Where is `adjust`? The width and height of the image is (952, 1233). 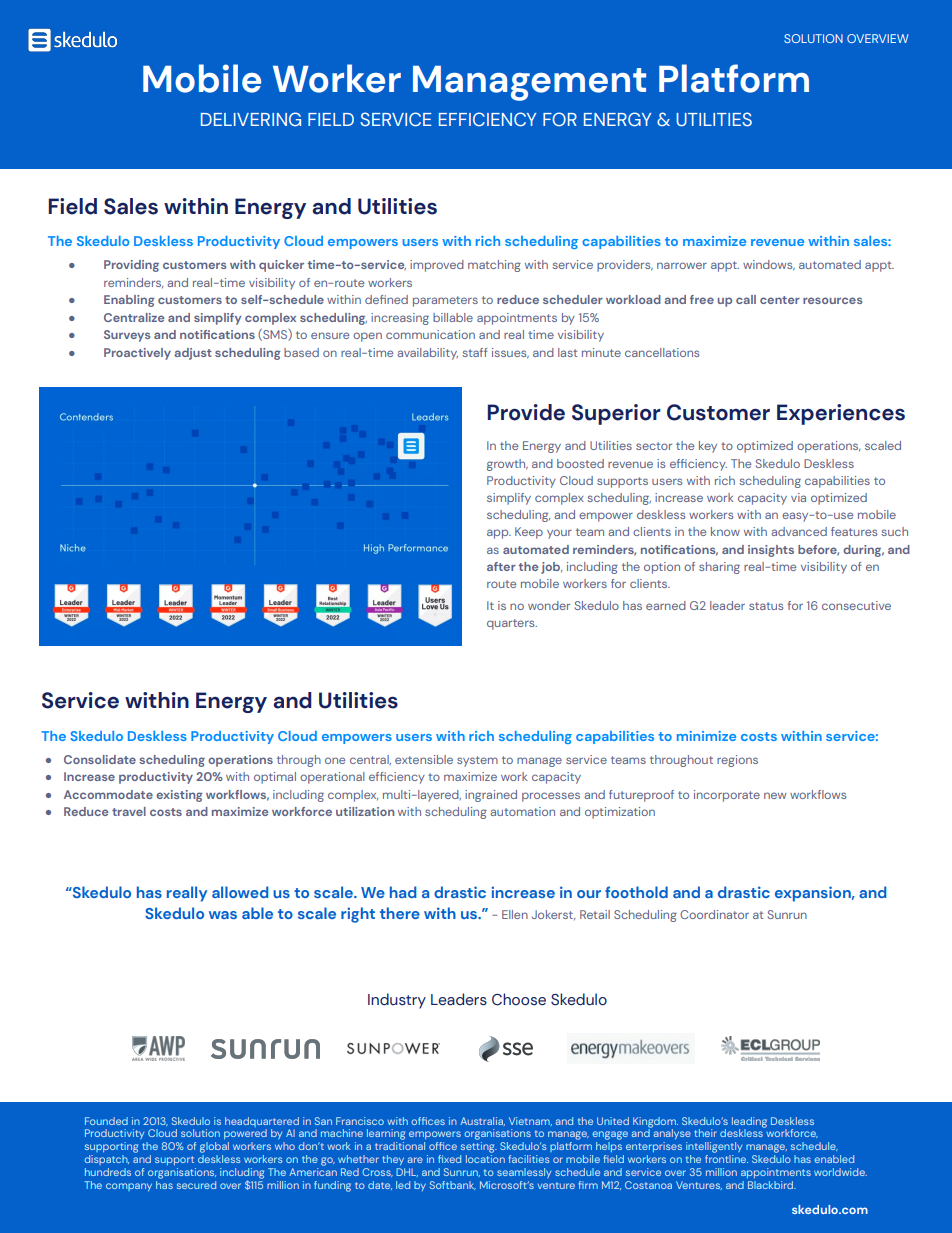
adjust is located at coordinates (193, 354).
